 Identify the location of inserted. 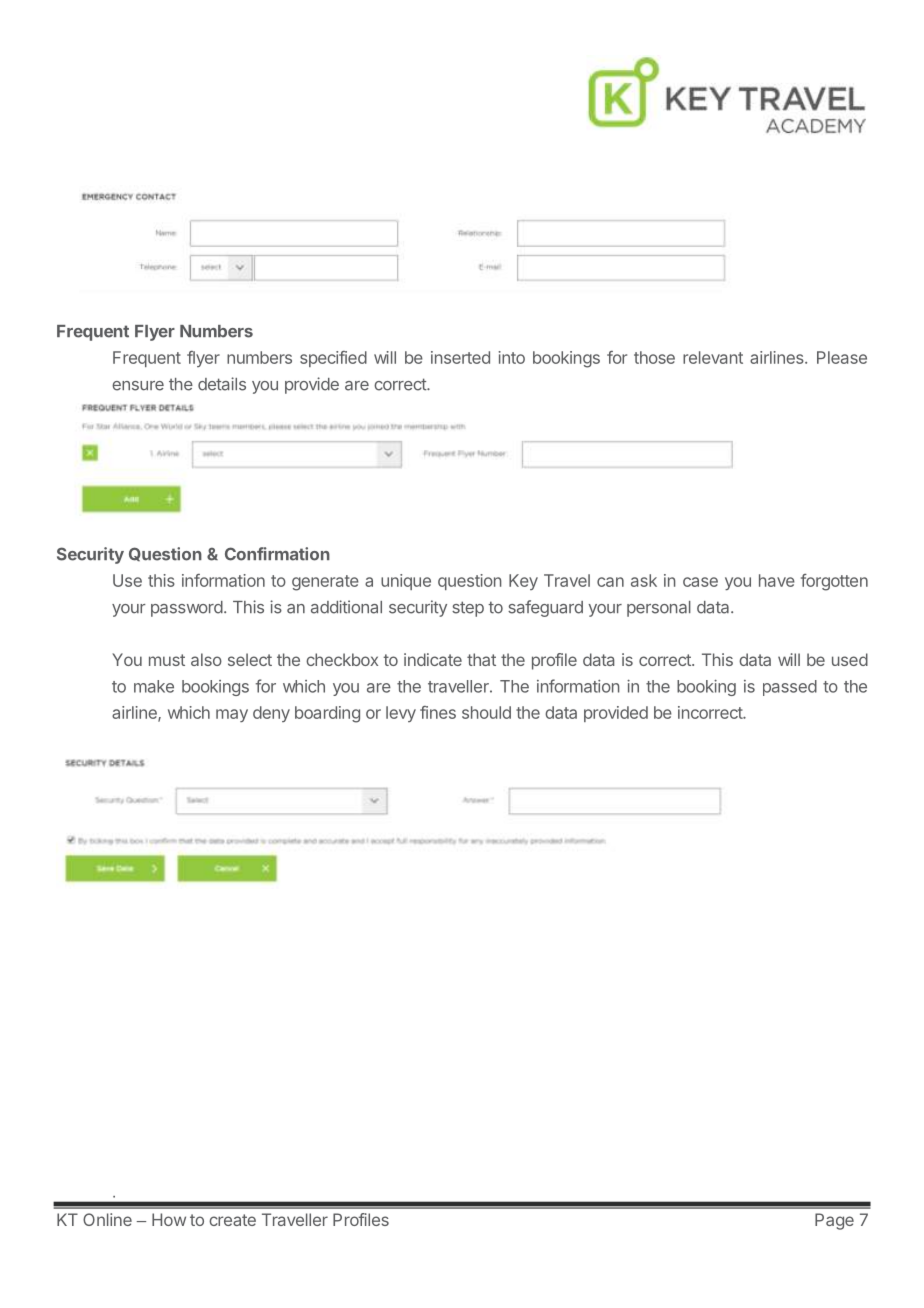
(460, 357).
